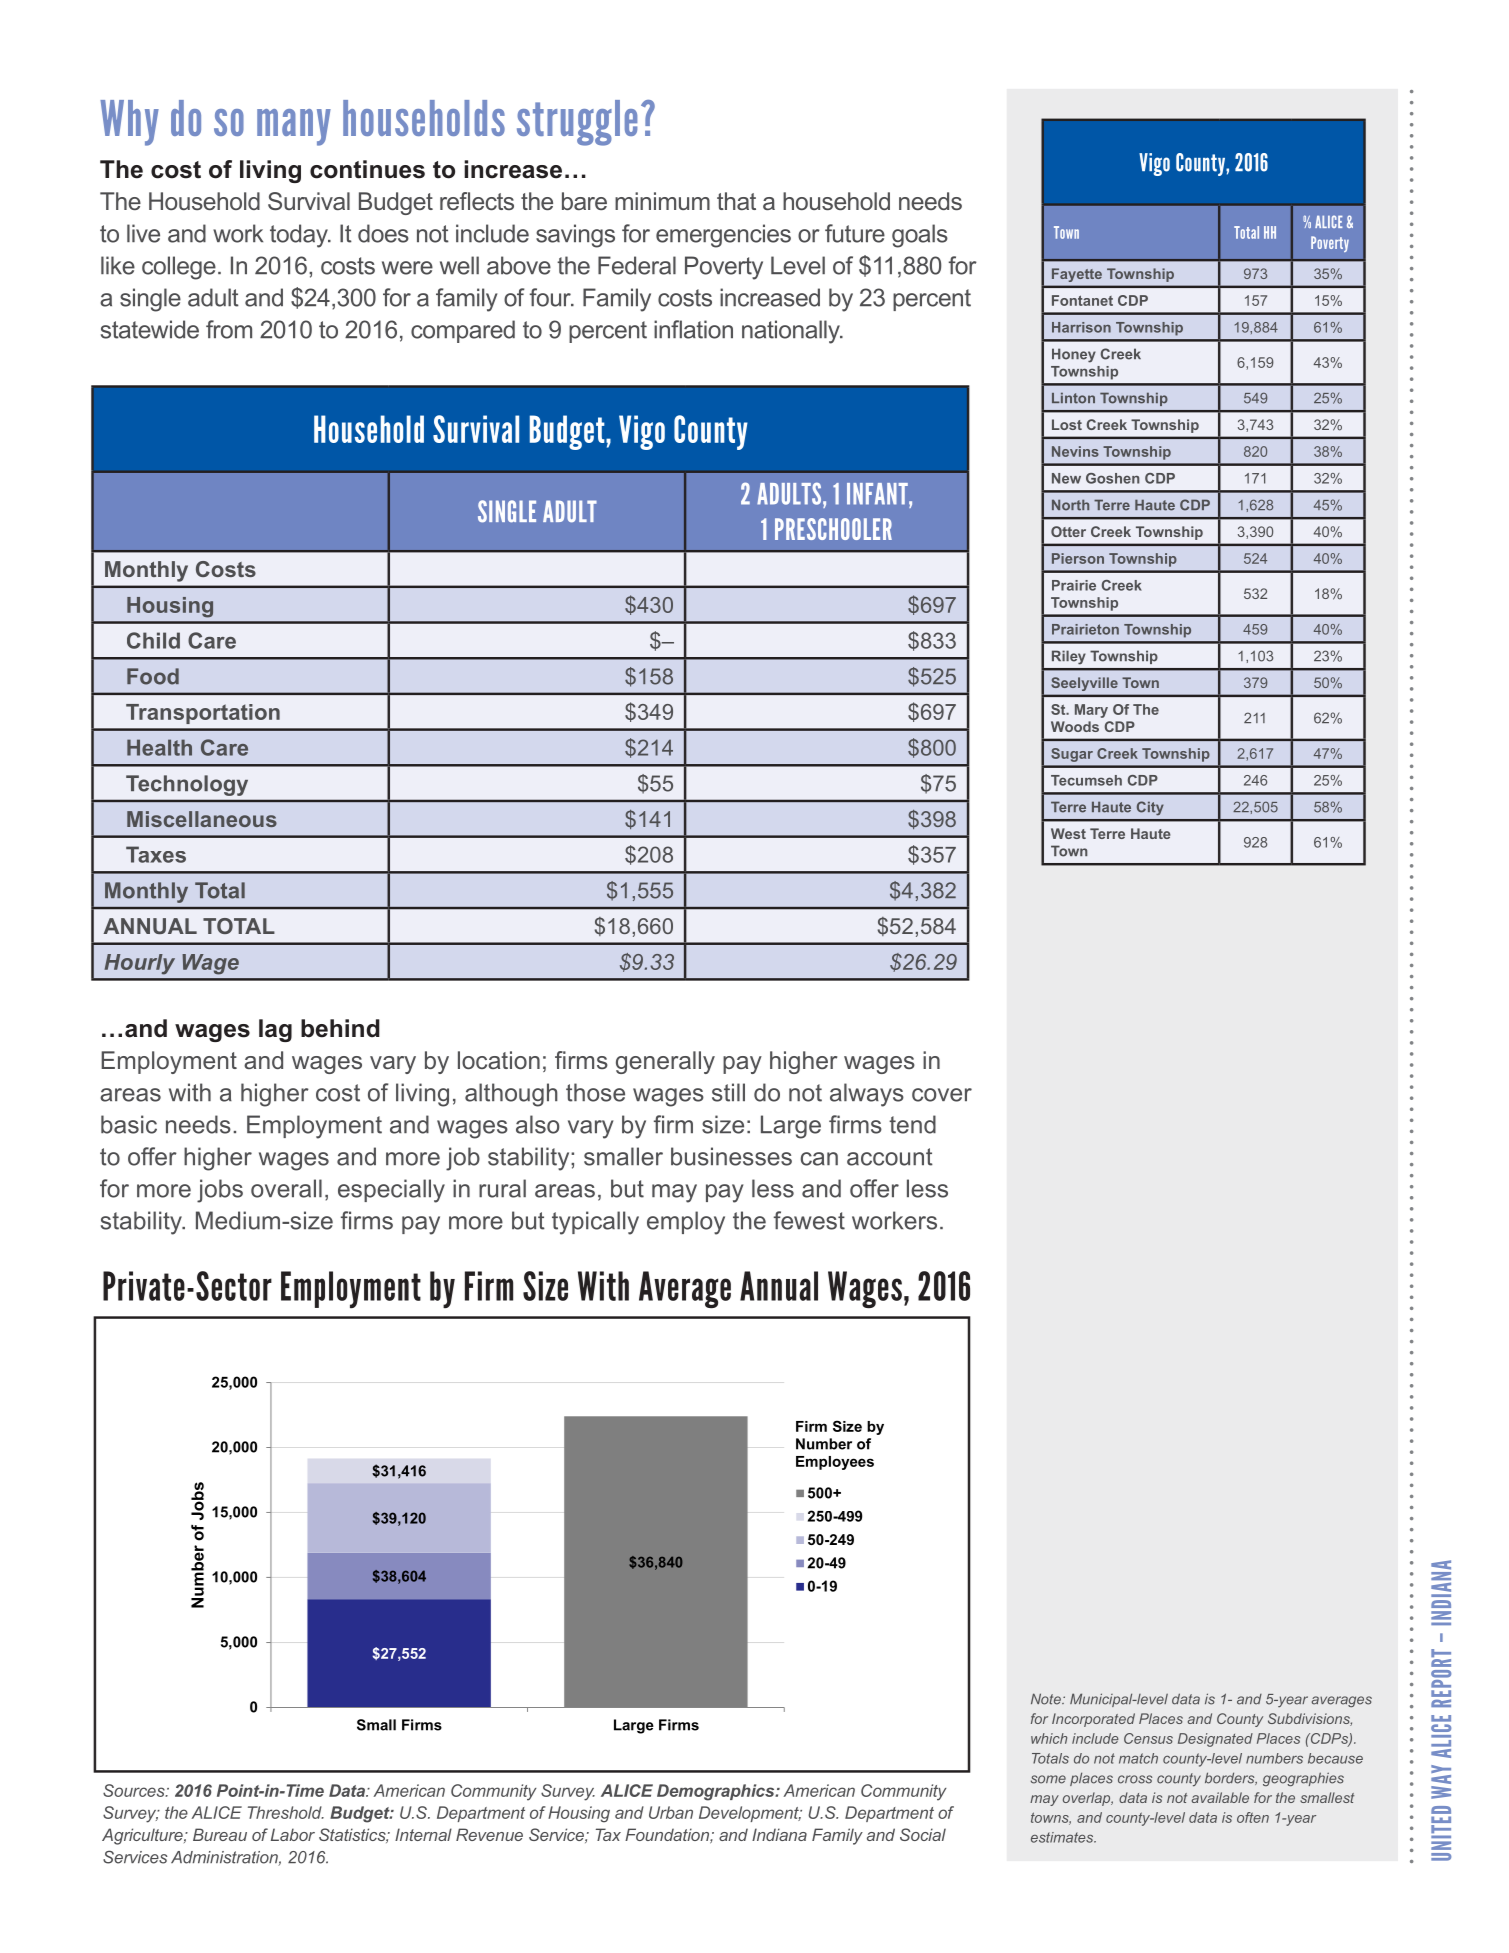  What do you see at coordinates (717, 1792) in the page?
I see `Demographics` at bounding box center [717, 1792].
